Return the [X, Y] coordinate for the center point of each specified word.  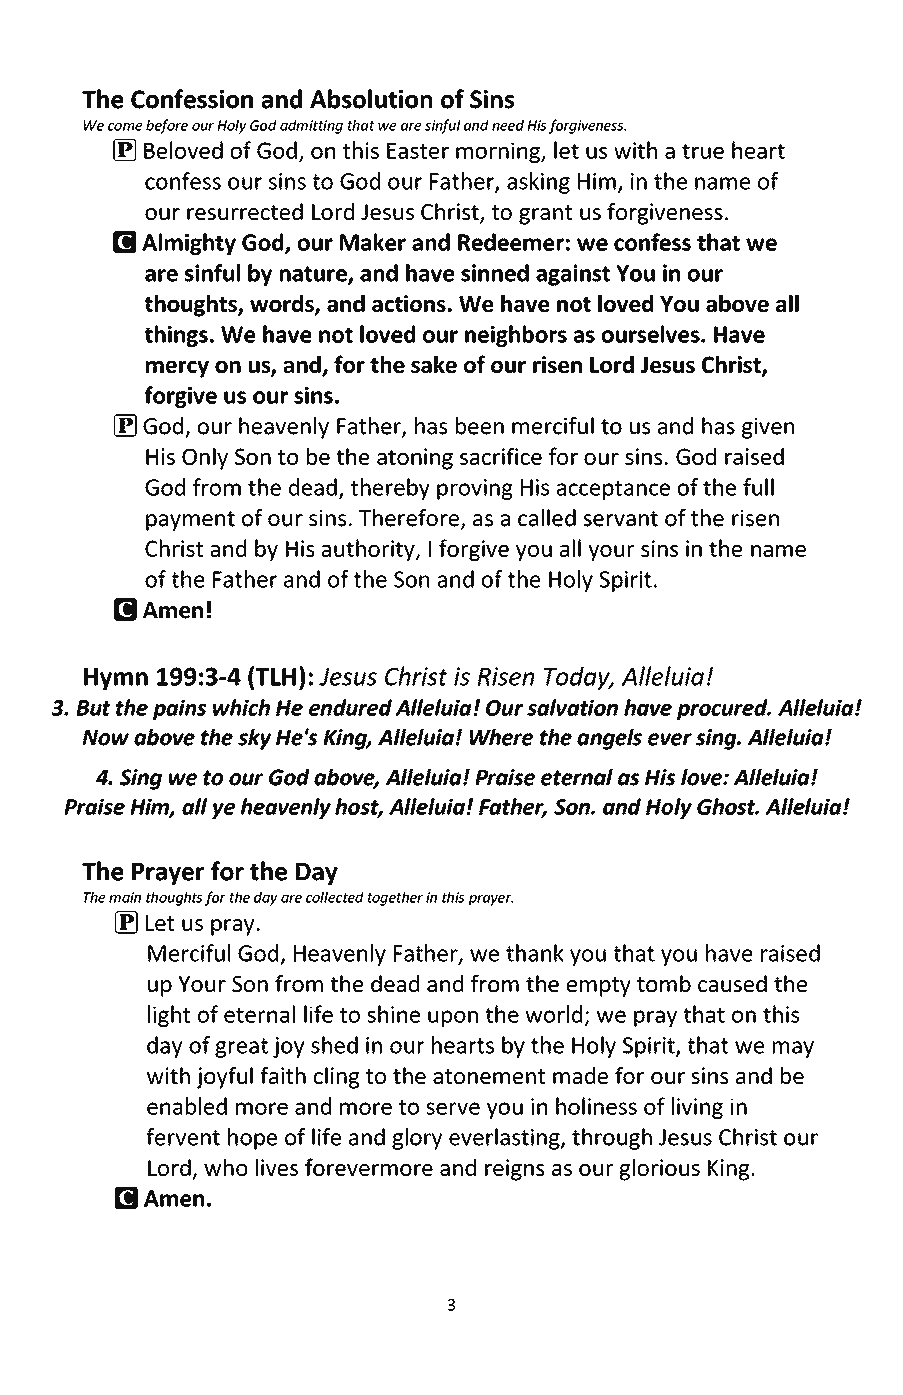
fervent [183, 1137]
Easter [418, 151]
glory [417, 1139]
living [697, 1108]
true [703, 151]
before [167, 126]
